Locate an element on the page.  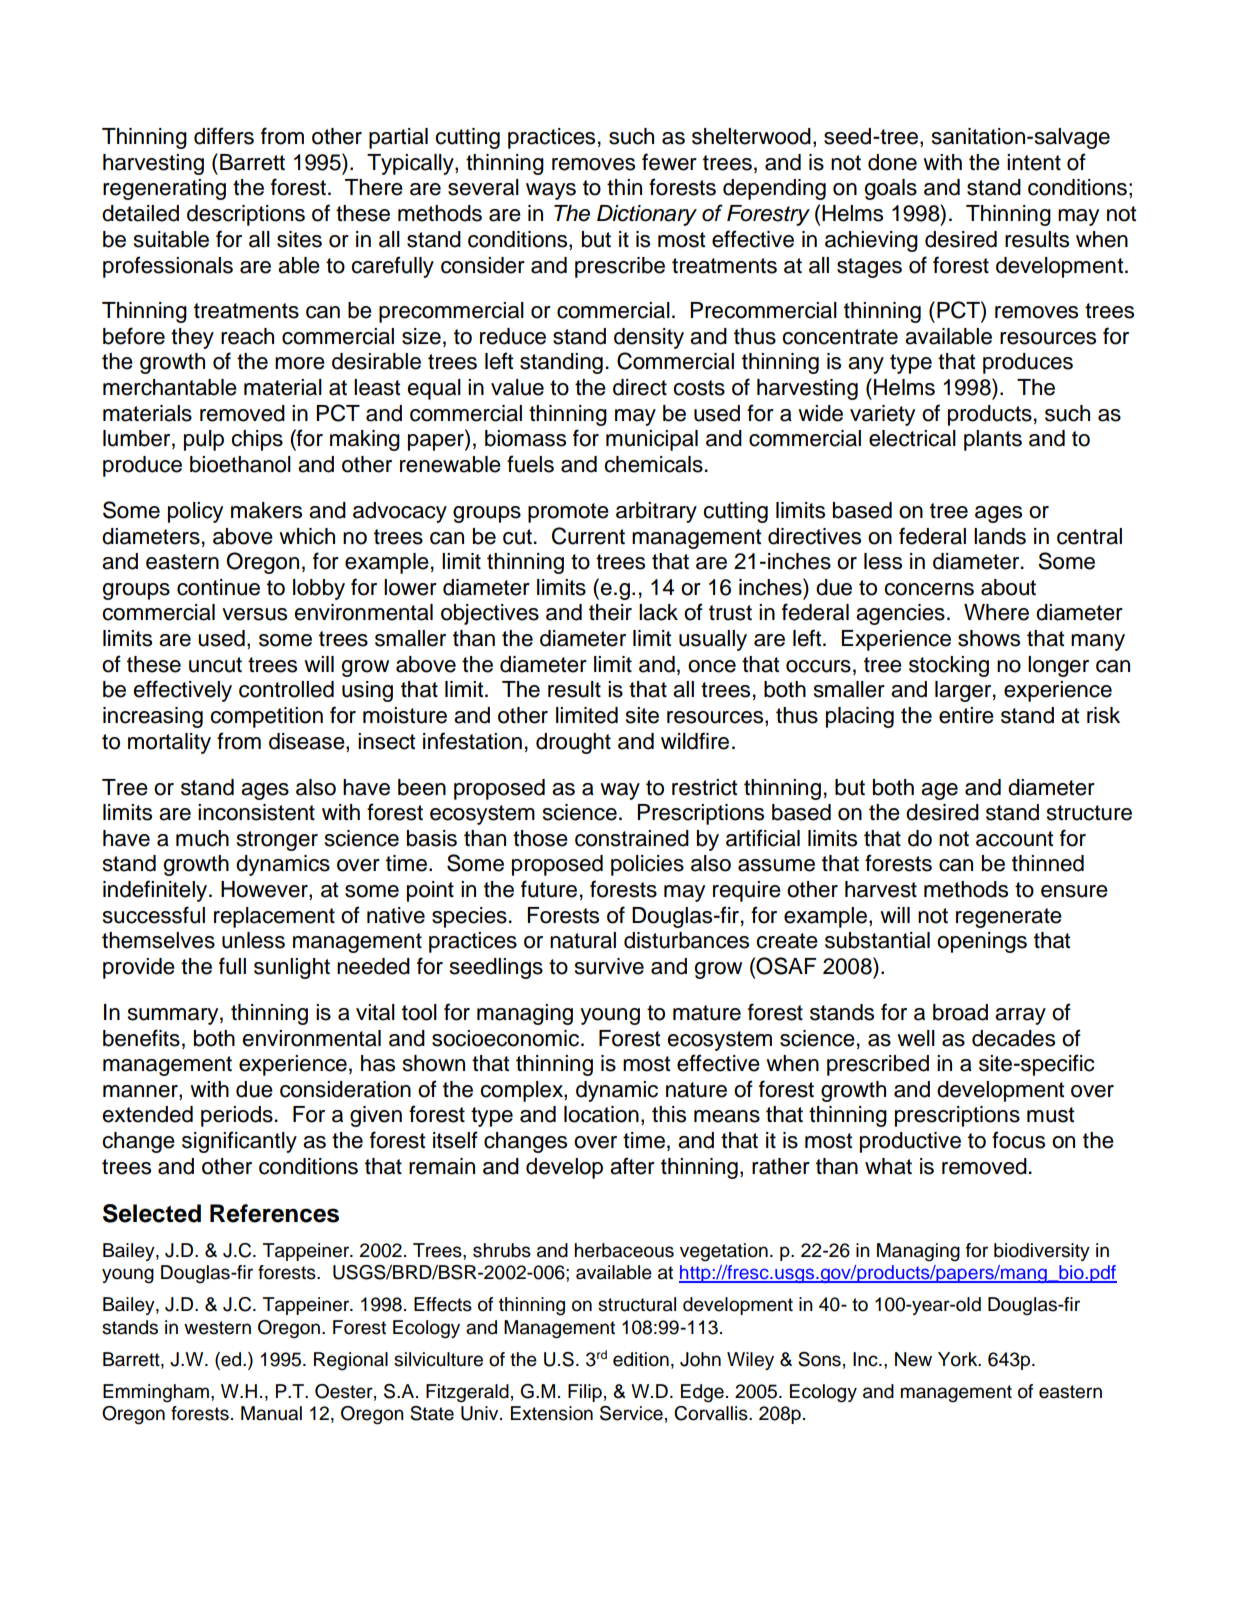
descriptions is located at coordinates (246, 215).
